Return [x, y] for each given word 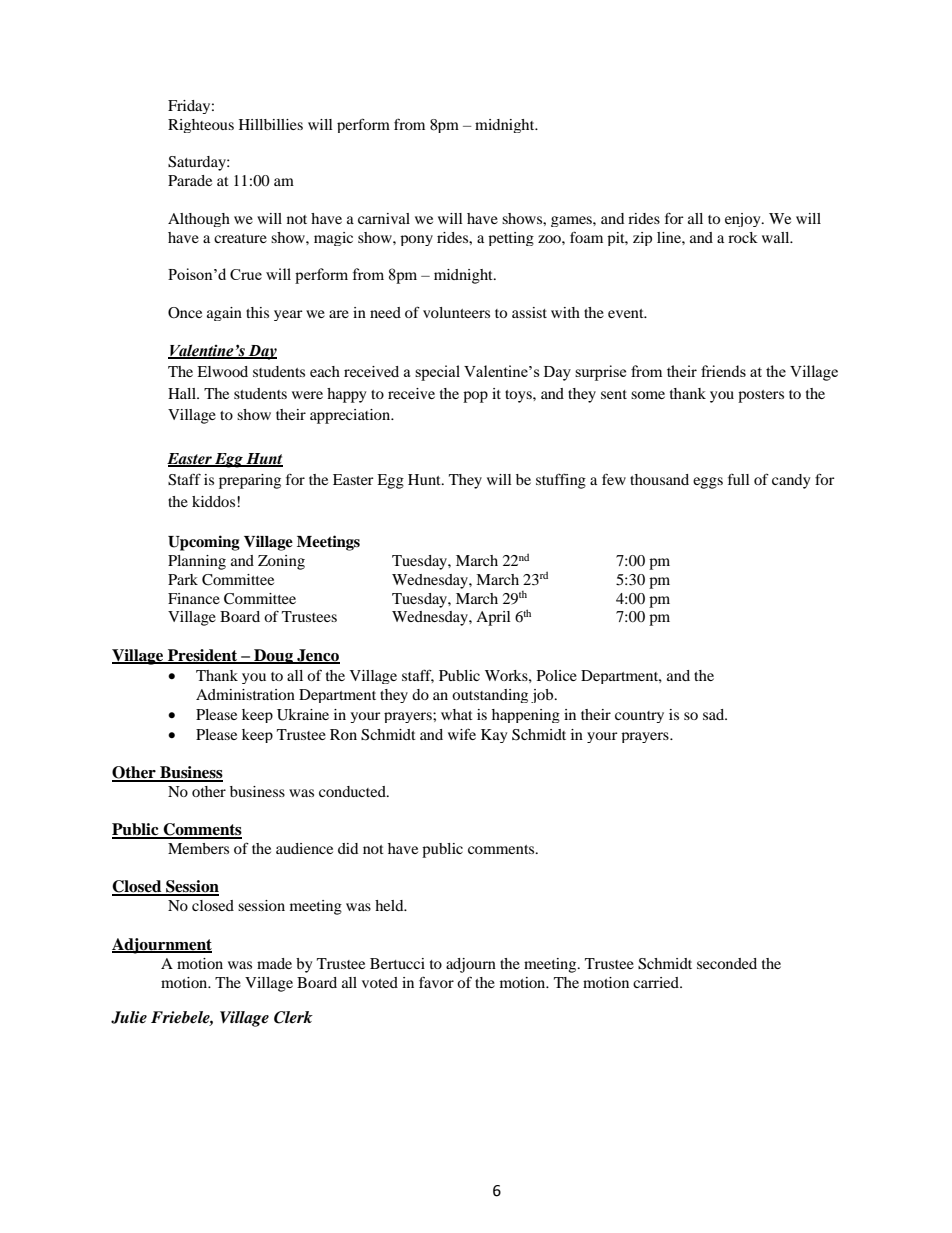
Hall [183, 393]
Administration [245, 694]
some [648, 395]
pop [475, 397]
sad [715, 714]
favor [436, 982]
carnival [384, 218]
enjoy [744, 220]
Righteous [201, 126]
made [274, 963]
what [457, 714]
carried [657, 982]
